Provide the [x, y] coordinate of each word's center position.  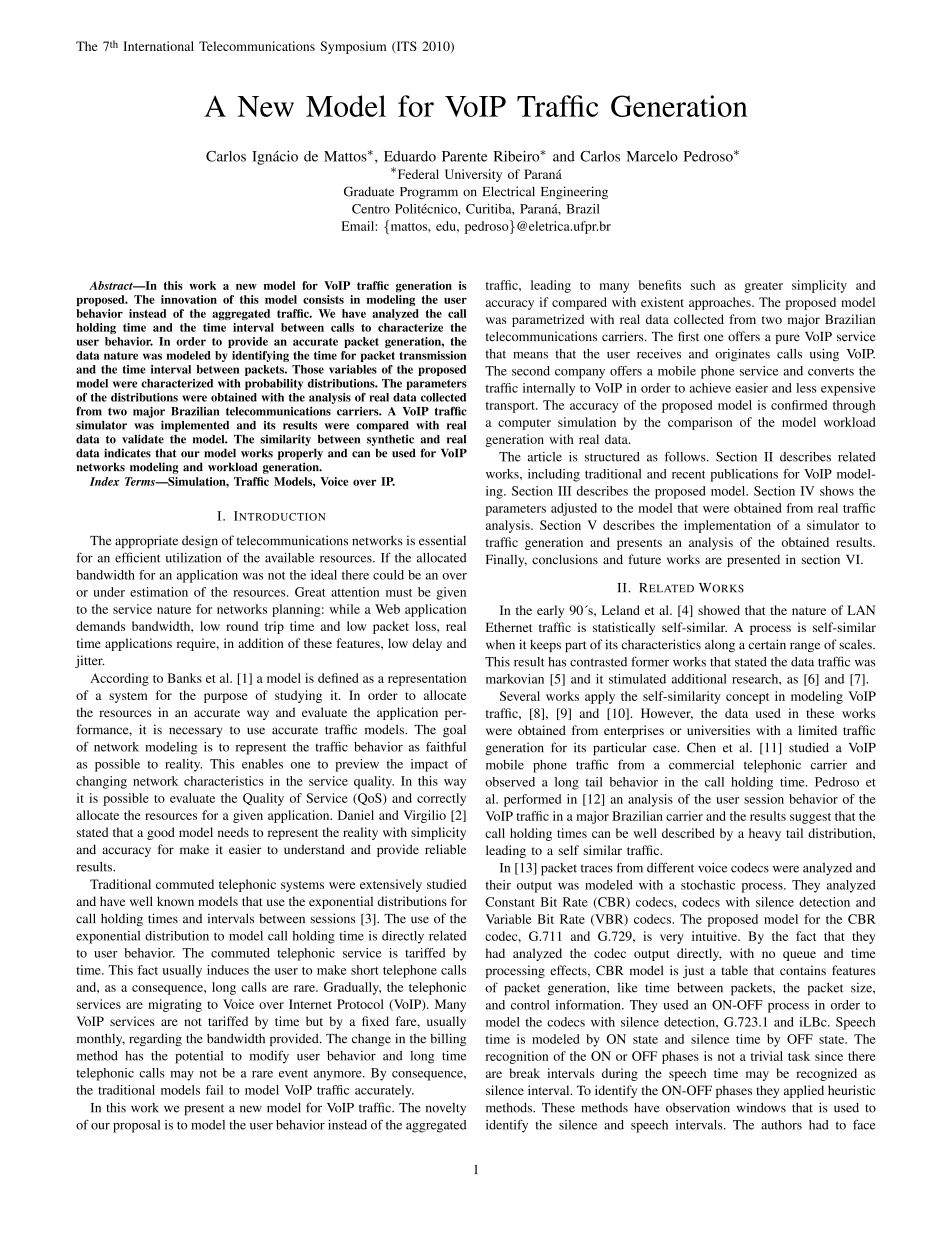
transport [511, 407]
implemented [195, 426]
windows [761, 1107]
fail [214, 1090]
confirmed [799, 405]
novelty [446, 1109]
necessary [195, 732]
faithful [446, 746]
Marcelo [652, 156]
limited [817, 730]
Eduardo [410, 156]
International [158, 46]
